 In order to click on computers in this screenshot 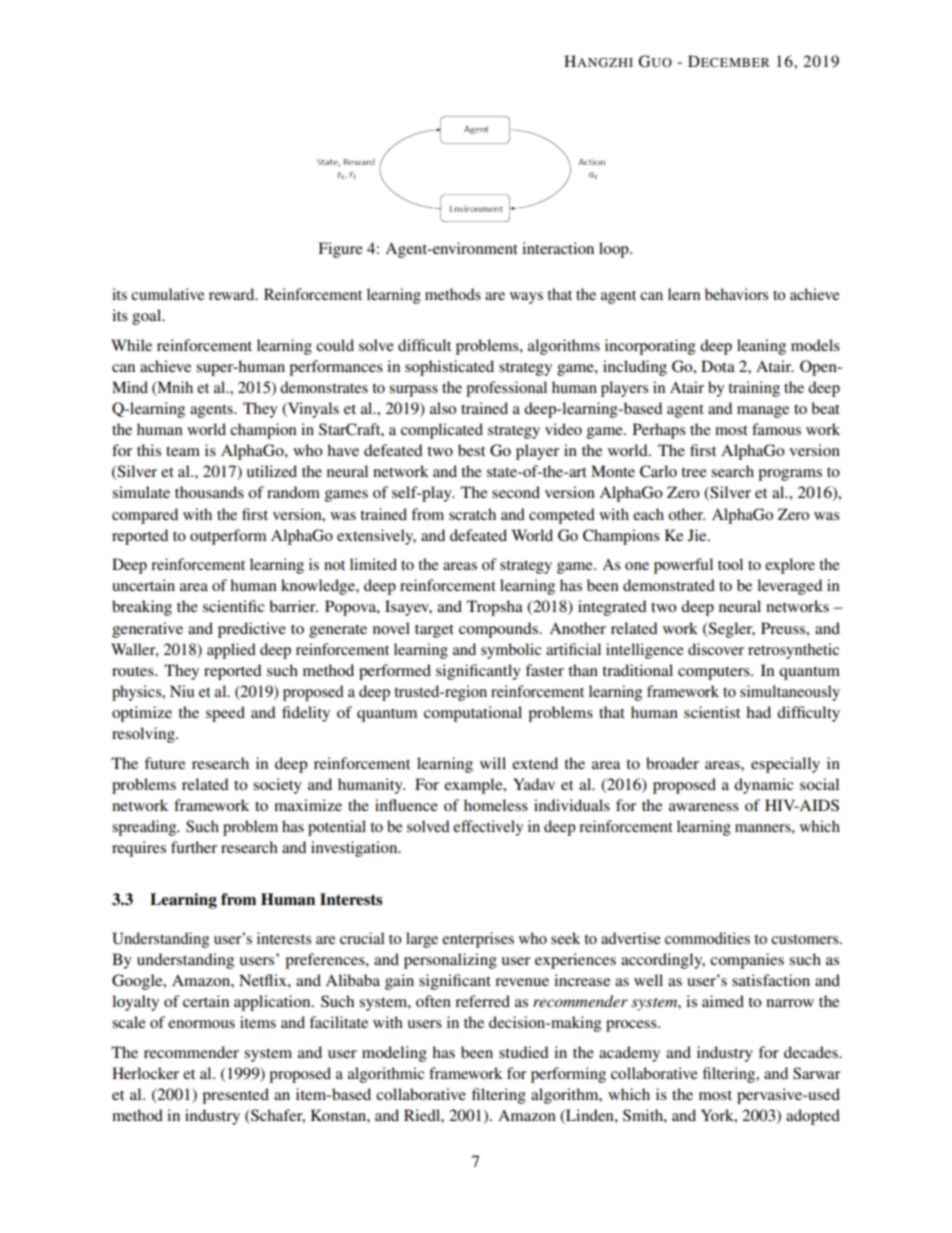, I will do `click(715, 673)`.
